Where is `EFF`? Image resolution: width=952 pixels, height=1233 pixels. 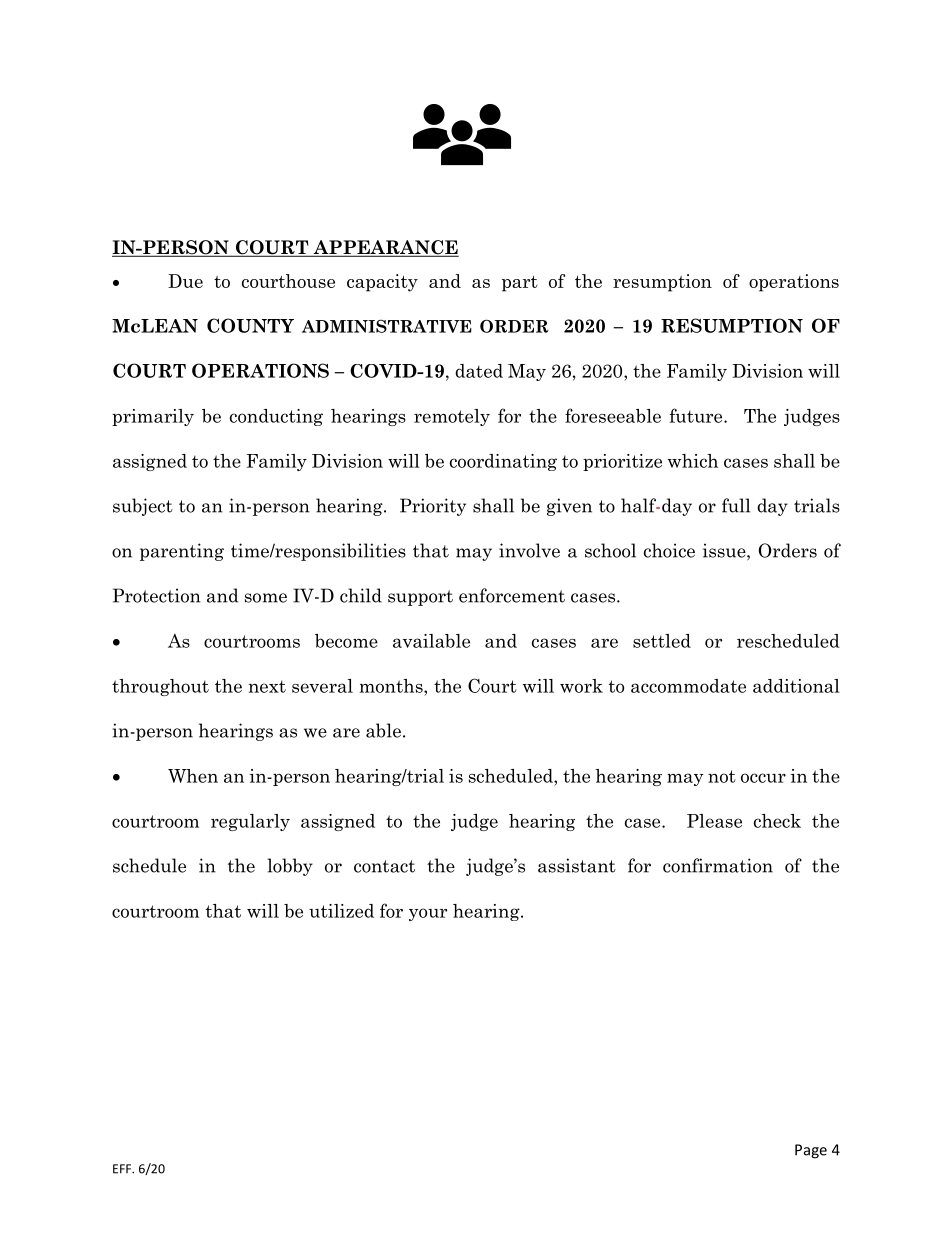 EFF is located at coordinates (123, 1169).
